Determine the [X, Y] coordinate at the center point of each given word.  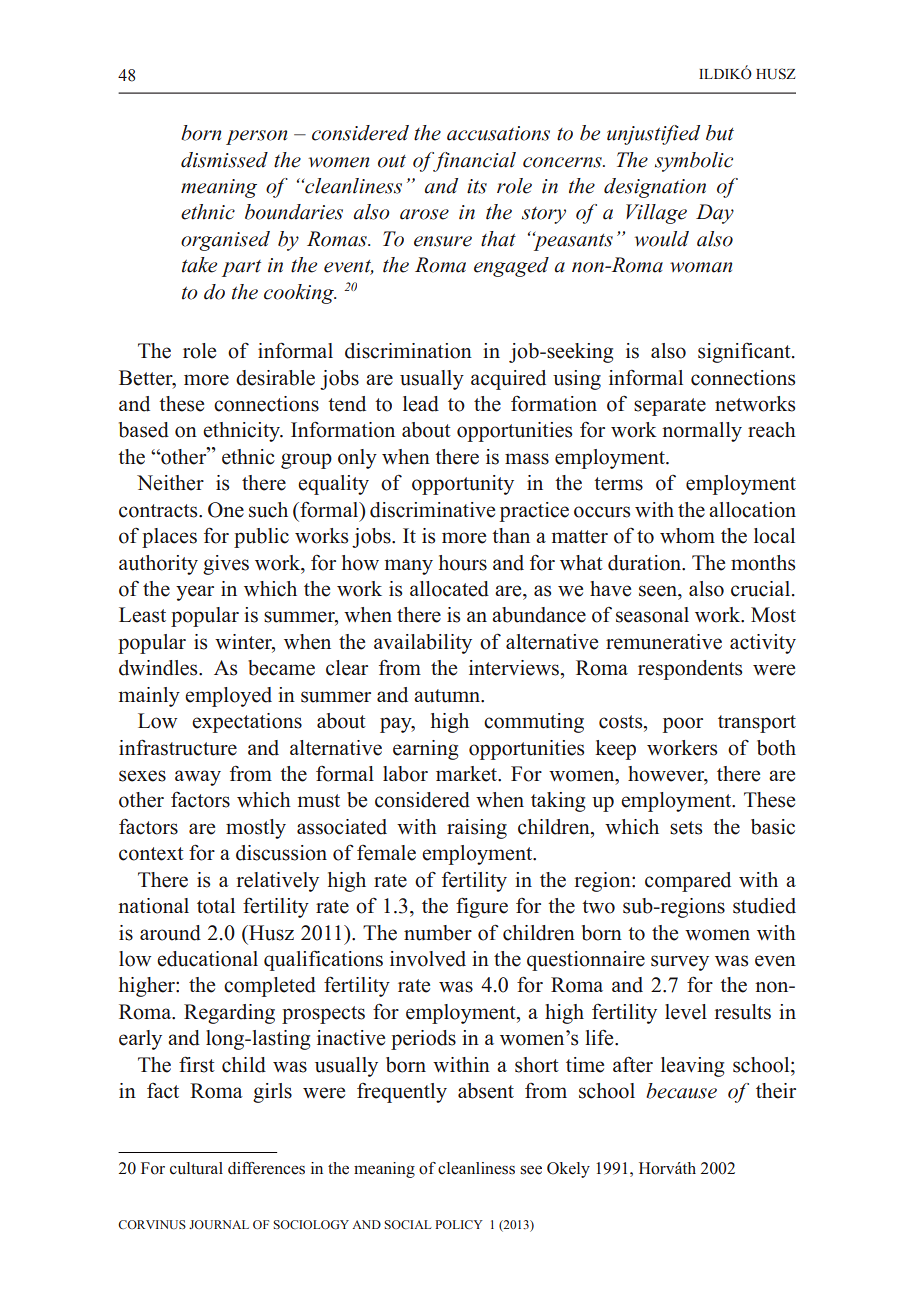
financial [473, 162]
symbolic [694, 162]
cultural [196, 1168]
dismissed [224, 160]
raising [477, 829]
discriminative [432, 510]
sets [686, 828]
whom [687, 536]
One [226, 510]
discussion [281, 853]
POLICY [459, 1224]
